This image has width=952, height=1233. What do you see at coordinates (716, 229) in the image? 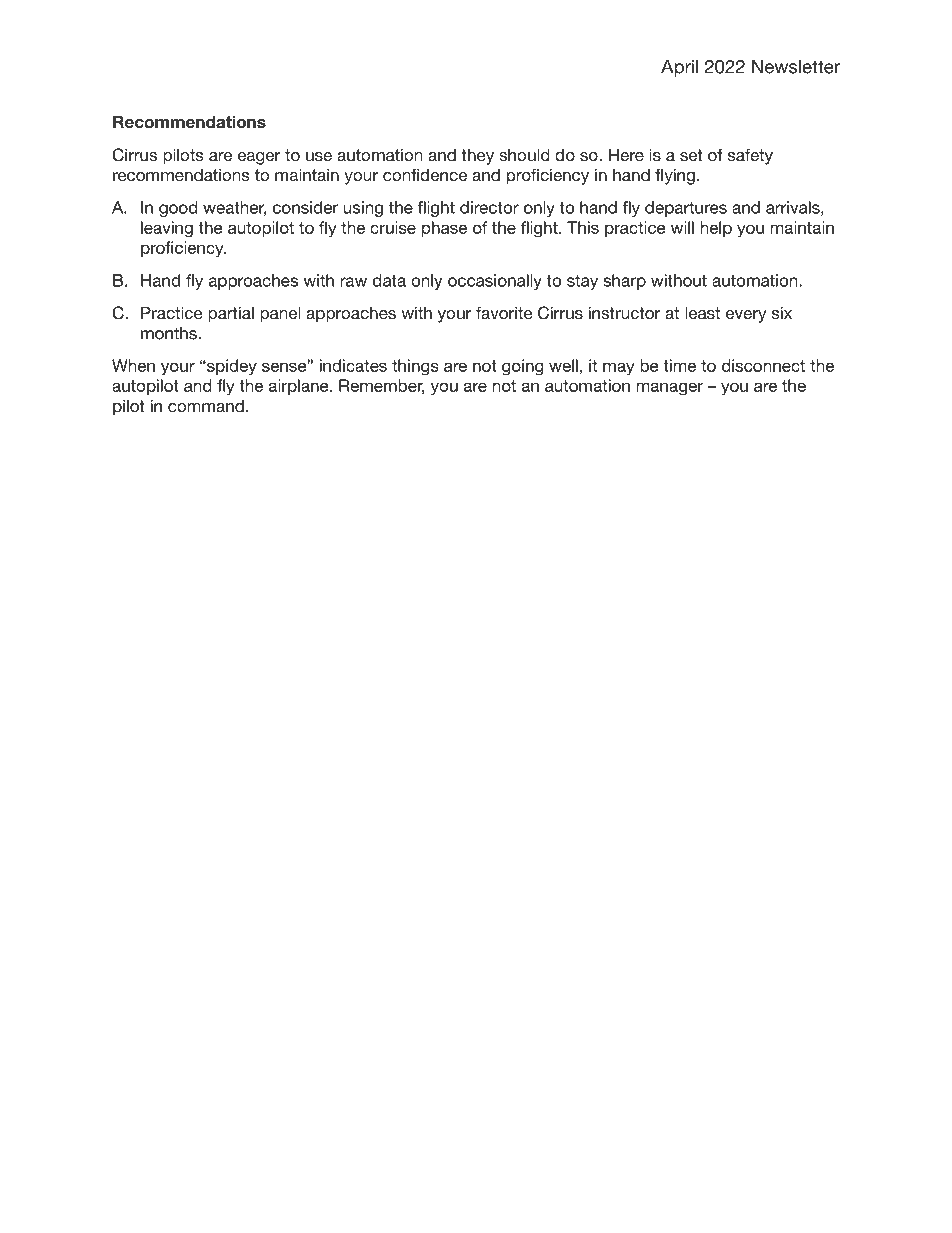
I see `help` at bounding box center [716, 229].
